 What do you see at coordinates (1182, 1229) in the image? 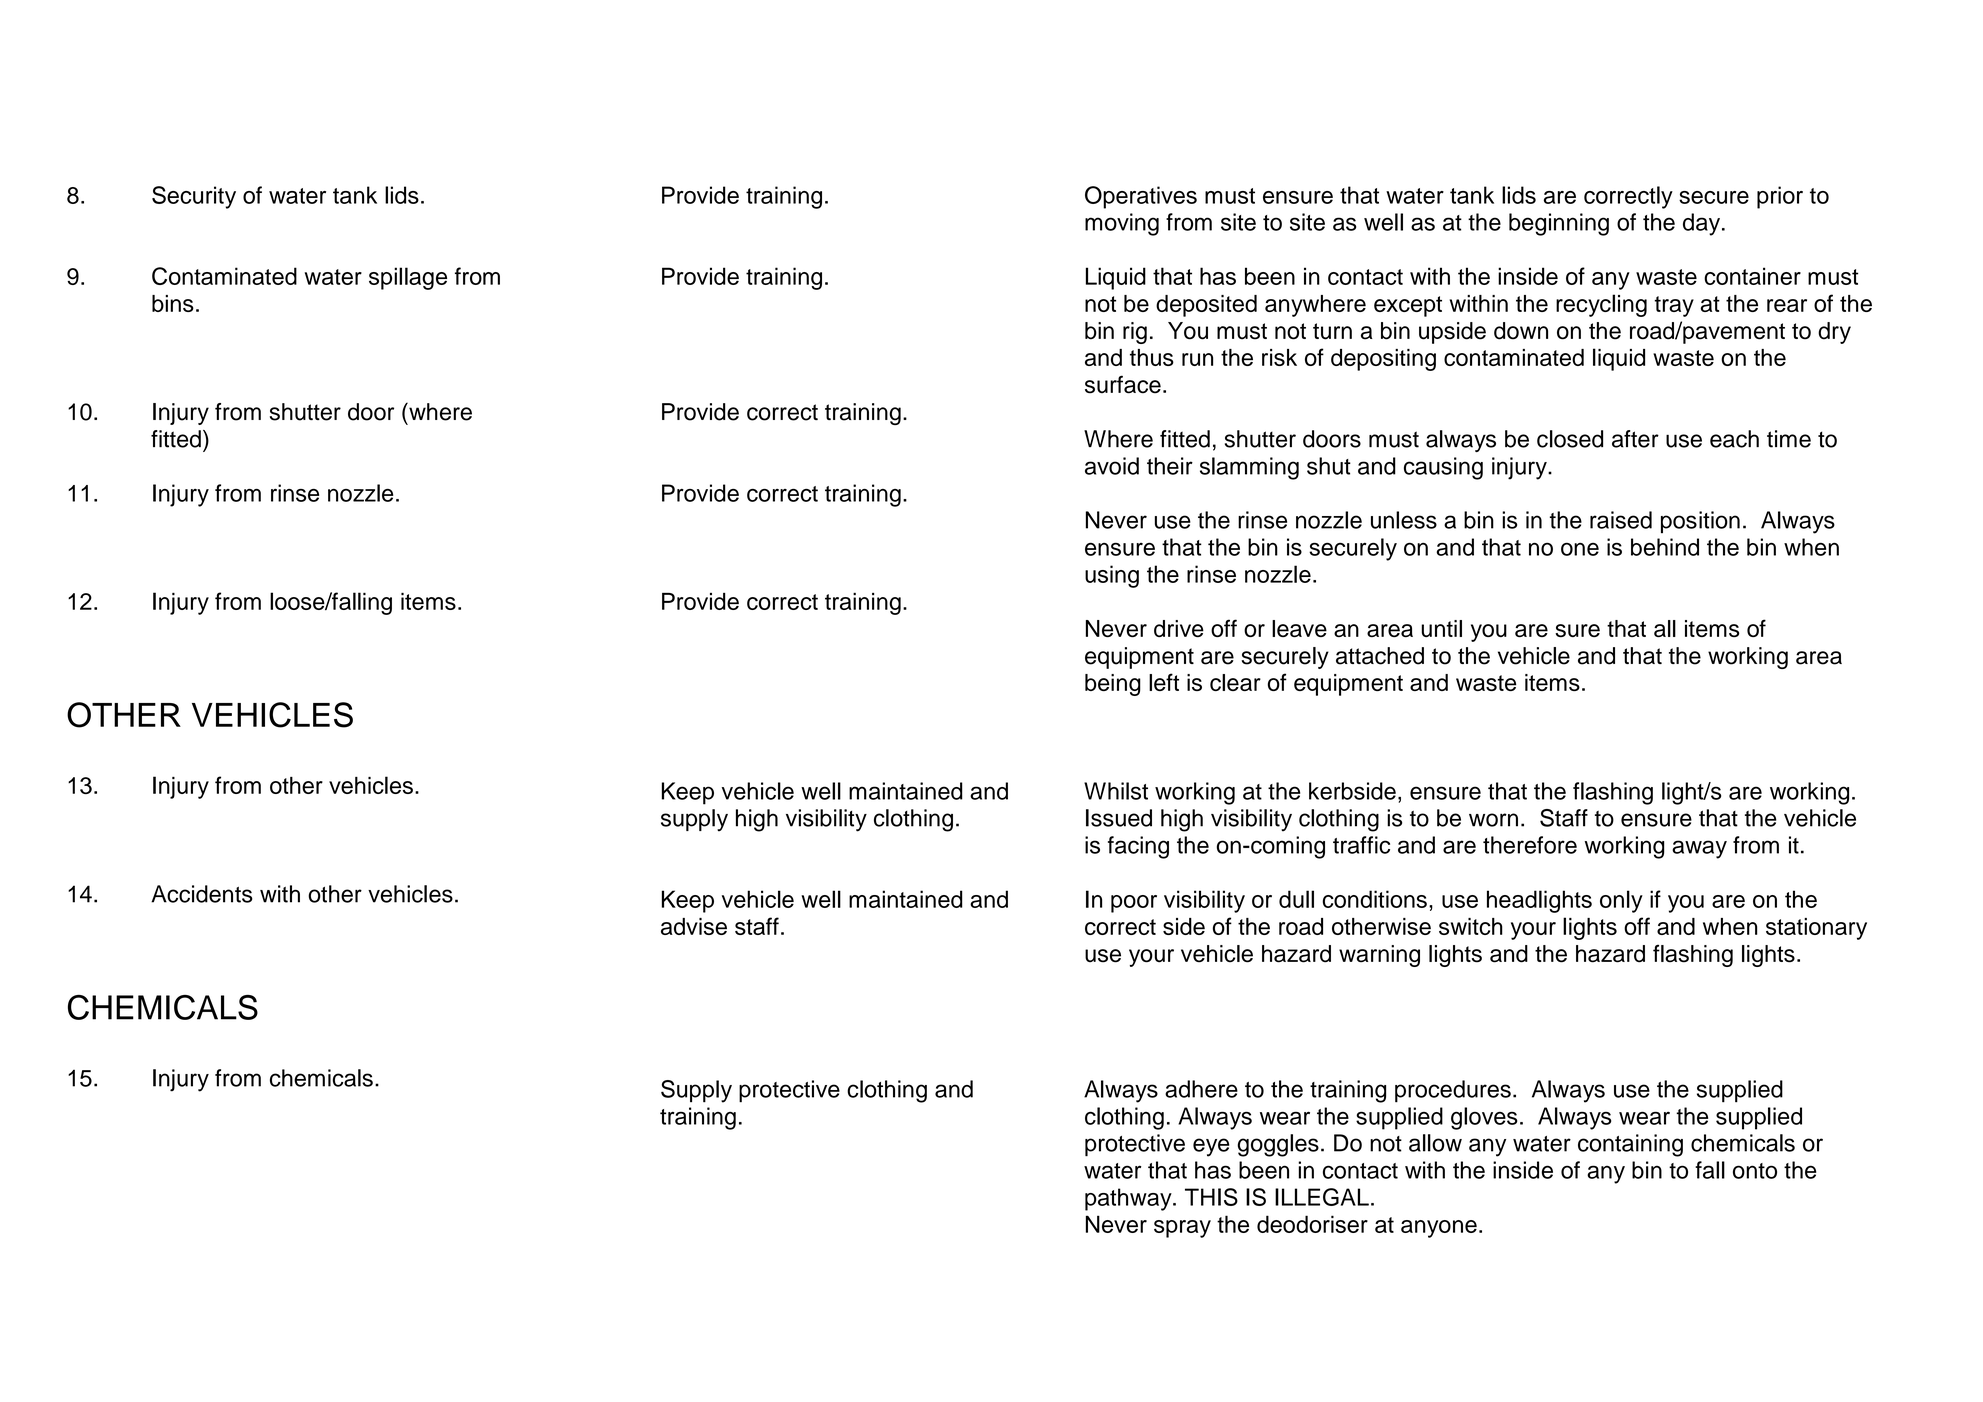
I see `spray` at bounding box center [1182, 1229].
